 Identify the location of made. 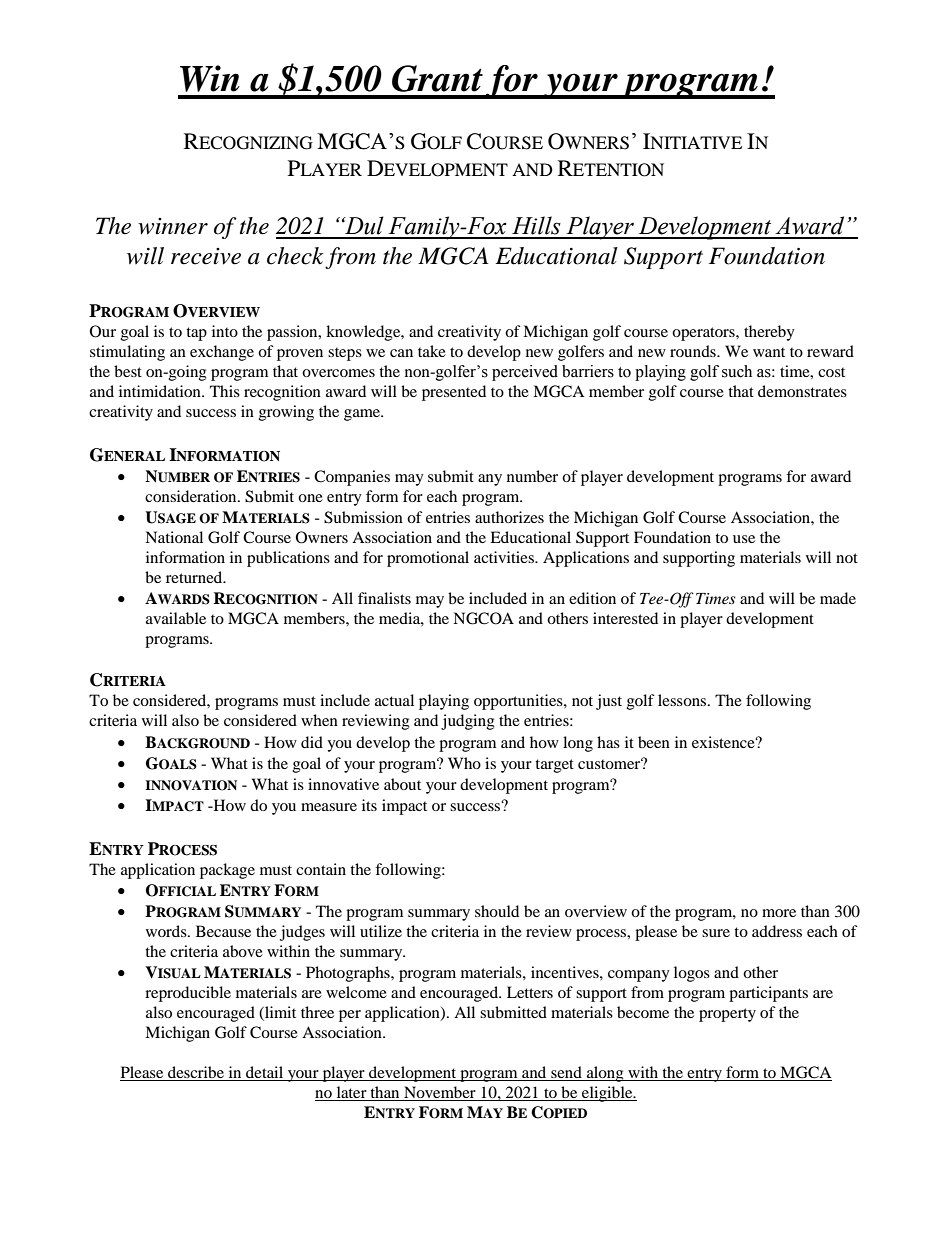
(838, 598).
